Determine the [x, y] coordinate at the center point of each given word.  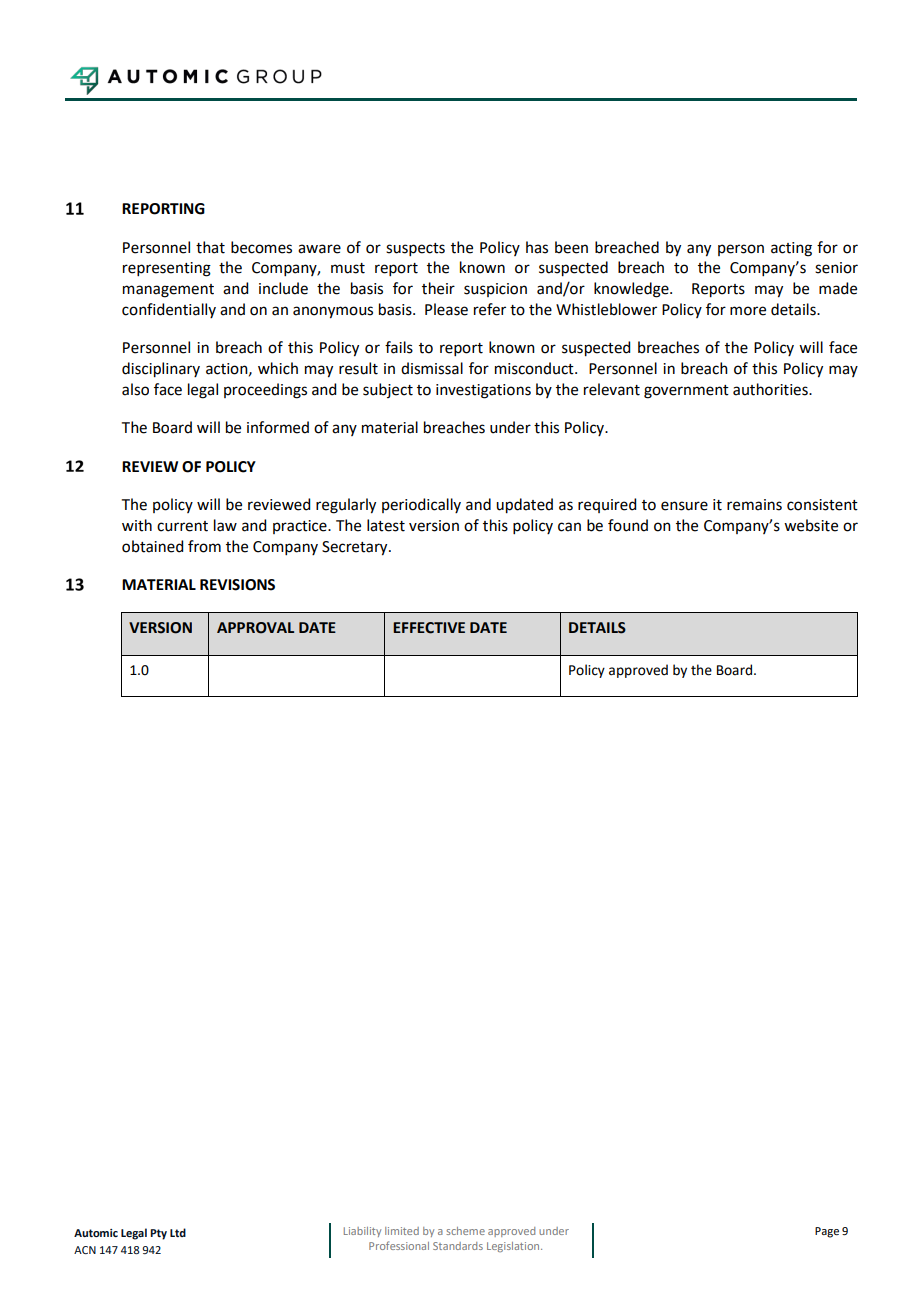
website [811, 525]
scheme [465, 1231]
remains [754, 505]
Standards [458, 1246]
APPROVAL [255, 628]
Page [827, 1232]
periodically [421, 505]
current [182, 526]
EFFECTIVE [429, 628]
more [748, 311]
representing [167, 269]
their [438, 288]
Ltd [178, 1232]
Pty [158, 1234]
